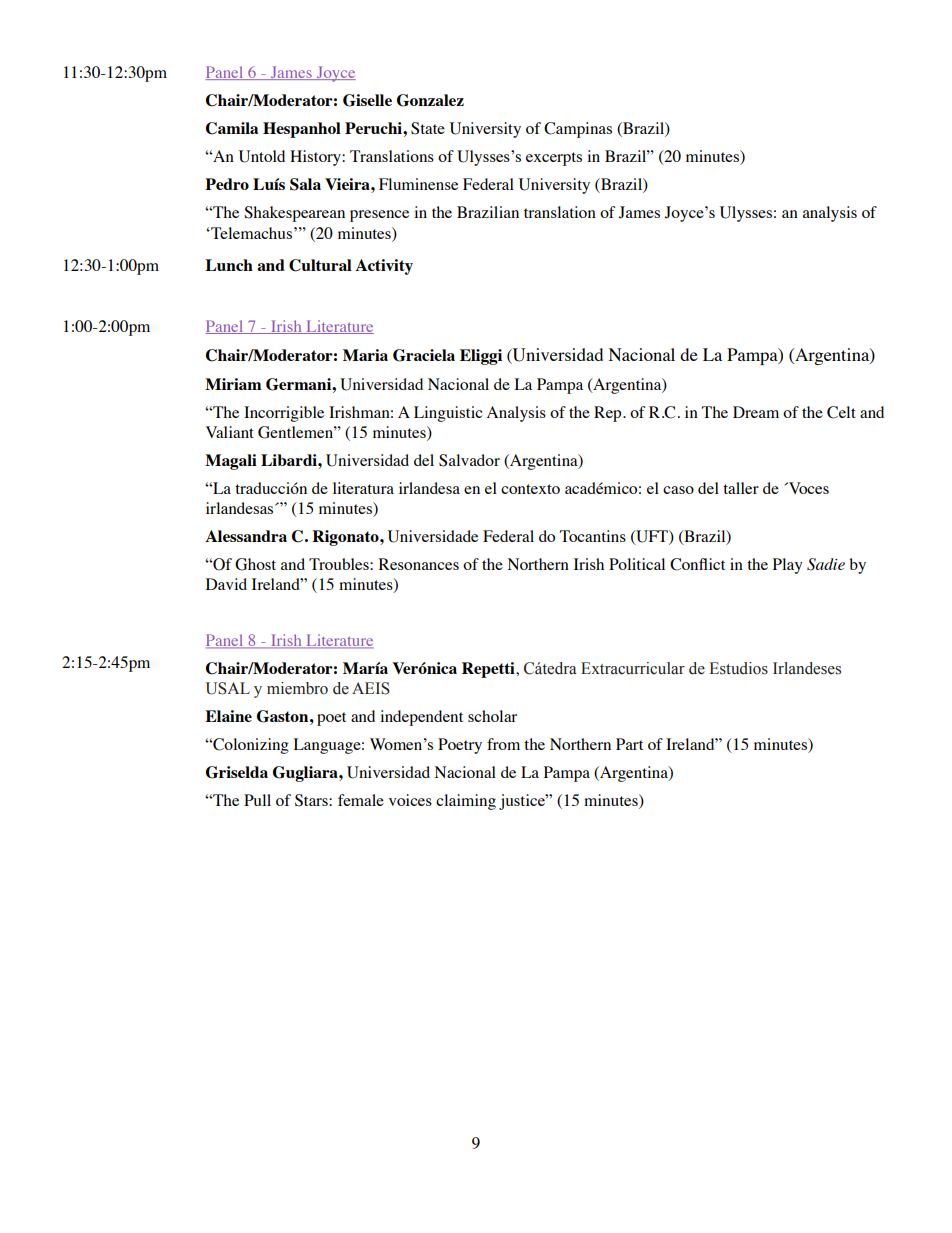 This screenshot has width=952, height=1233. Describe the element at coordinates (503, 744) in the screenshot. I see `from` at that location.
